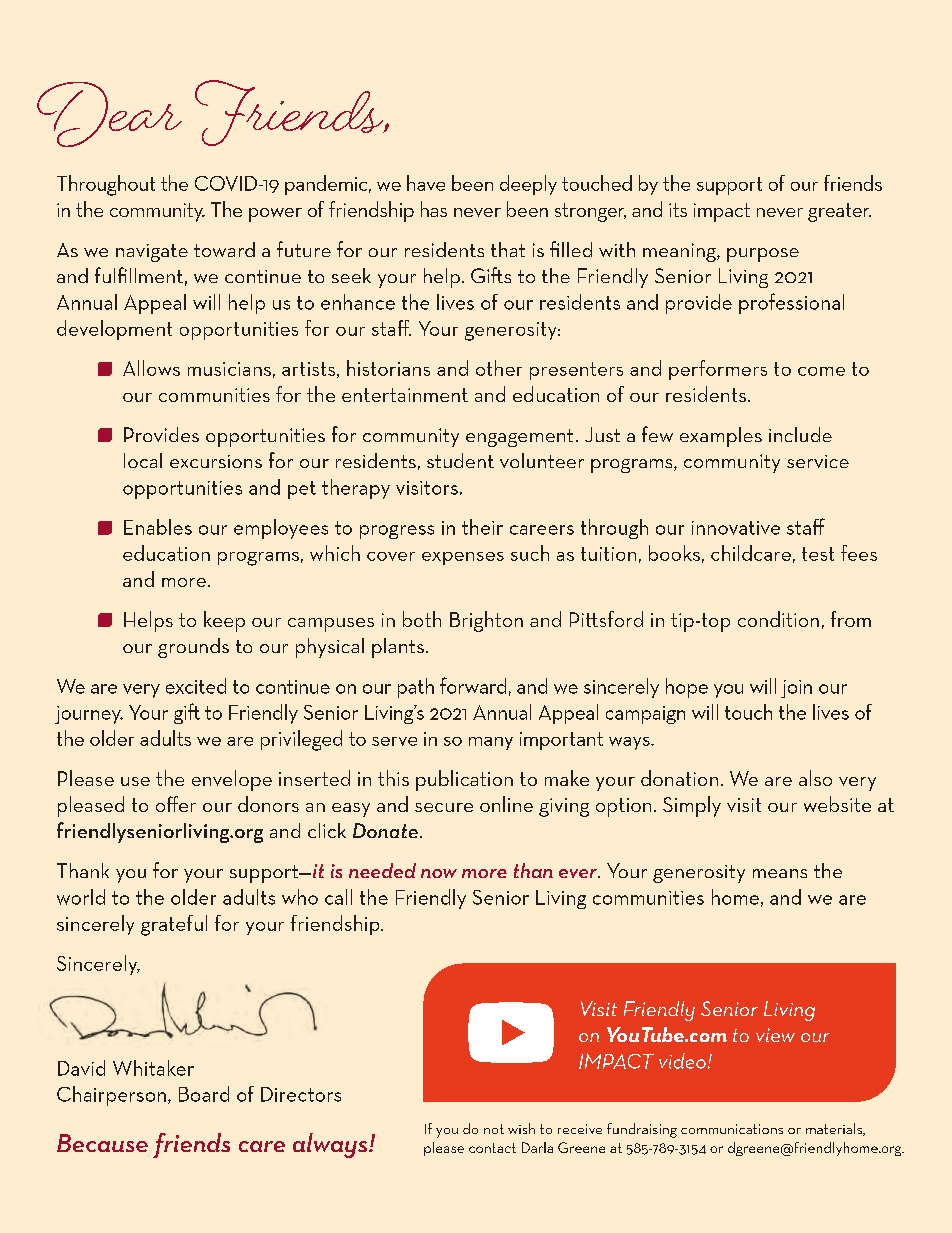  Describe the element at coordinates (780, 873) in the screenshot. I see `means` at that location.
